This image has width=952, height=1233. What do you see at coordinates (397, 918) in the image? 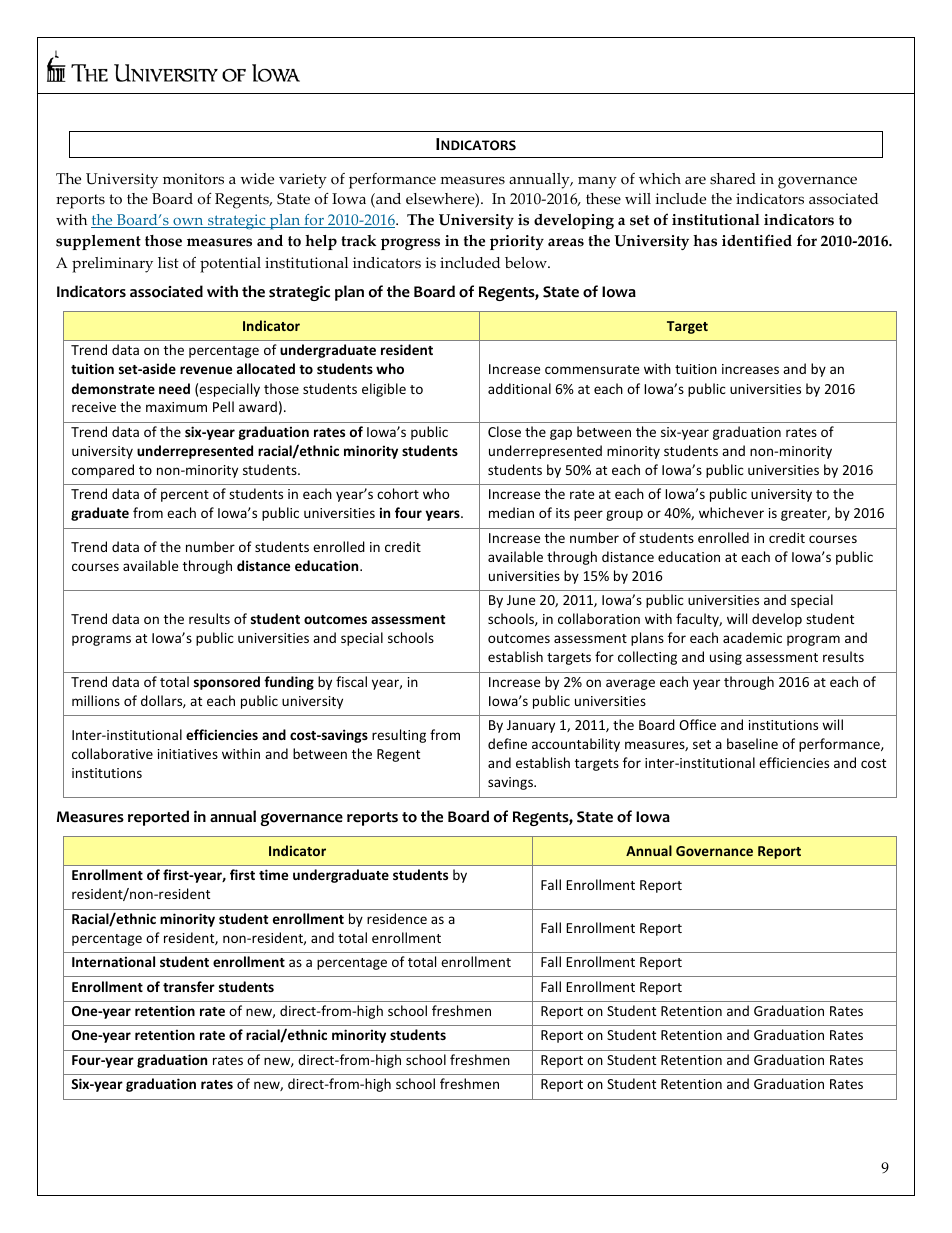
I see `residence` at bounding box center [397, 918].
